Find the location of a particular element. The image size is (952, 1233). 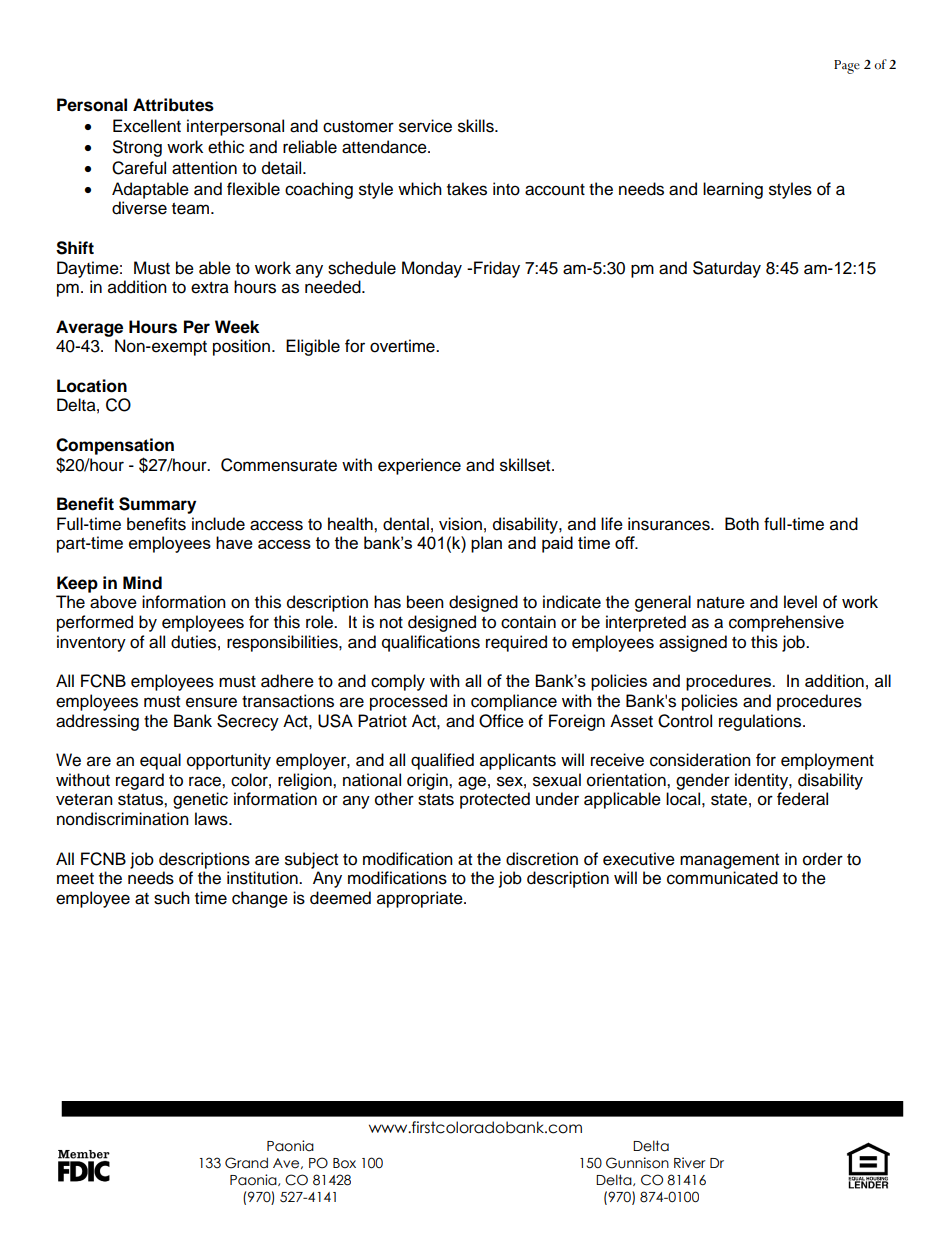

Both is located at coordinates (742, 524).
